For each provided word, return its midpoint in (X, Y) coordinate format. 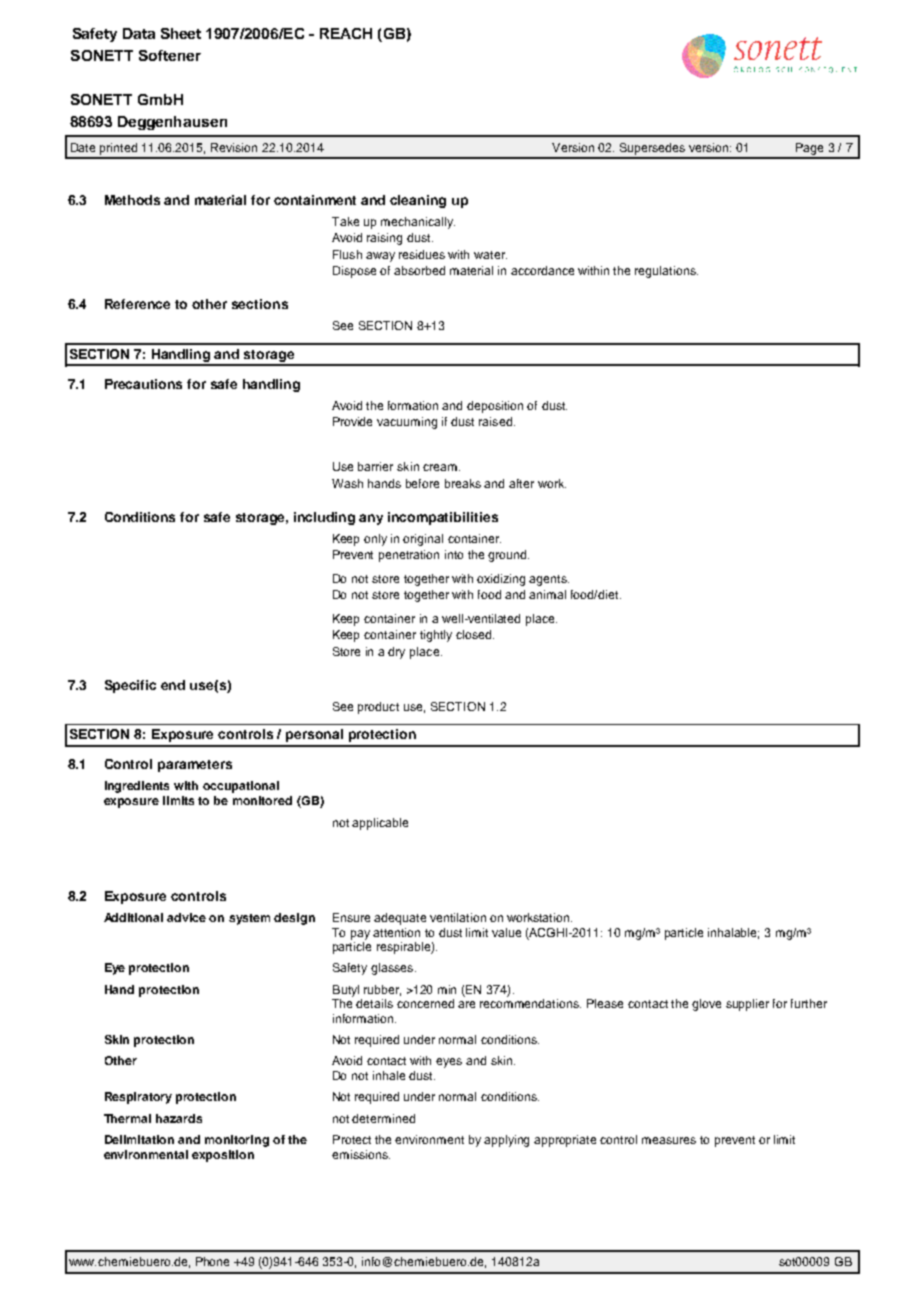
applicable (380, 824)
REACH (346, 33)
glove (706, 1005)
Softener (170, 55)
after (521, 483)
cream (440, 467)
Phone (212, 1261)
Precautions (143, 384)
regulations (666, 272)
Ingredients (137, 787)
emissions (361, 1154)
